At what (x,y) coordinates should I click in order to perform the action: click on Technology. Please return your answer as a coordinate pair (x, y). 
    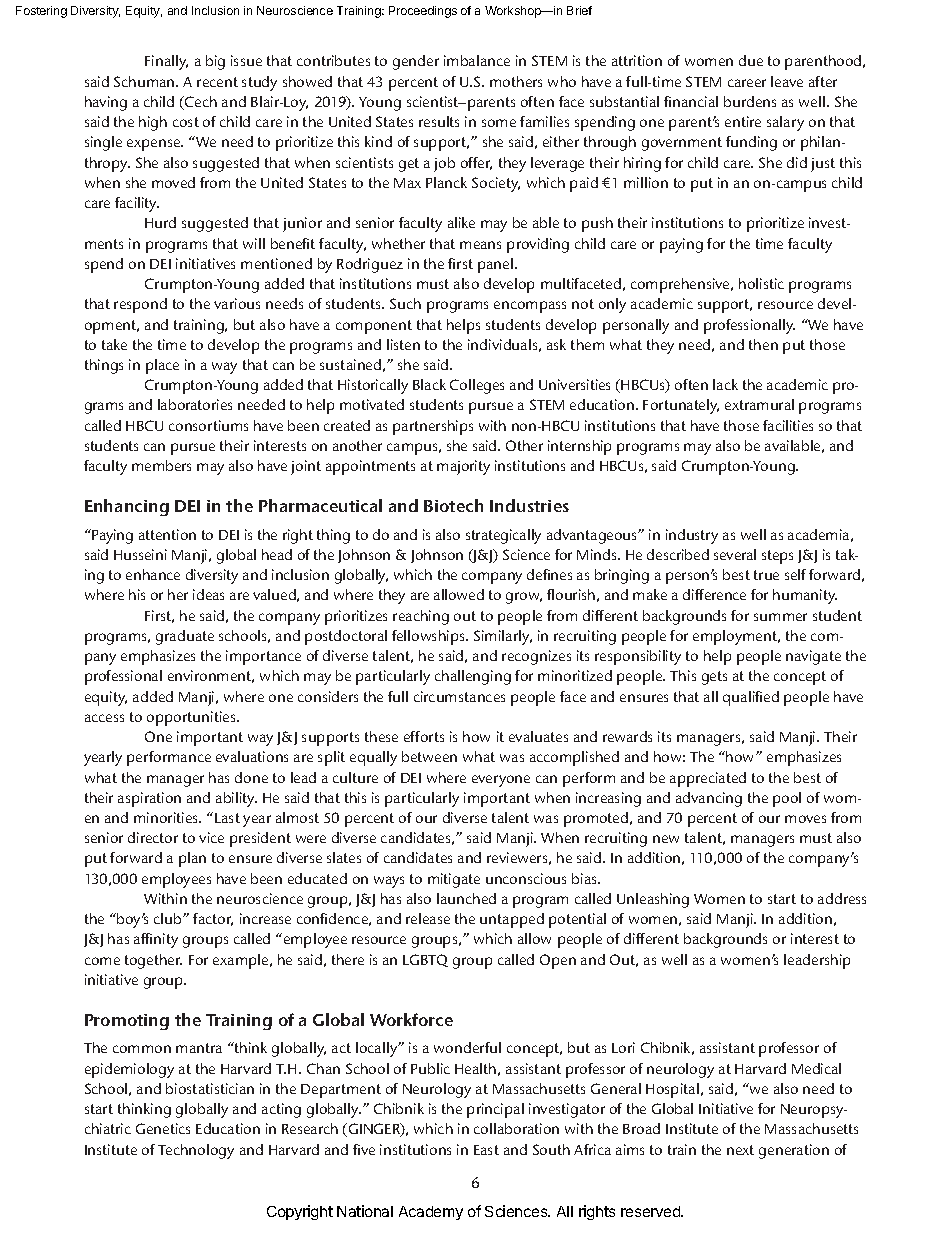
    Looking at the image, I should click on (196, 1151).
